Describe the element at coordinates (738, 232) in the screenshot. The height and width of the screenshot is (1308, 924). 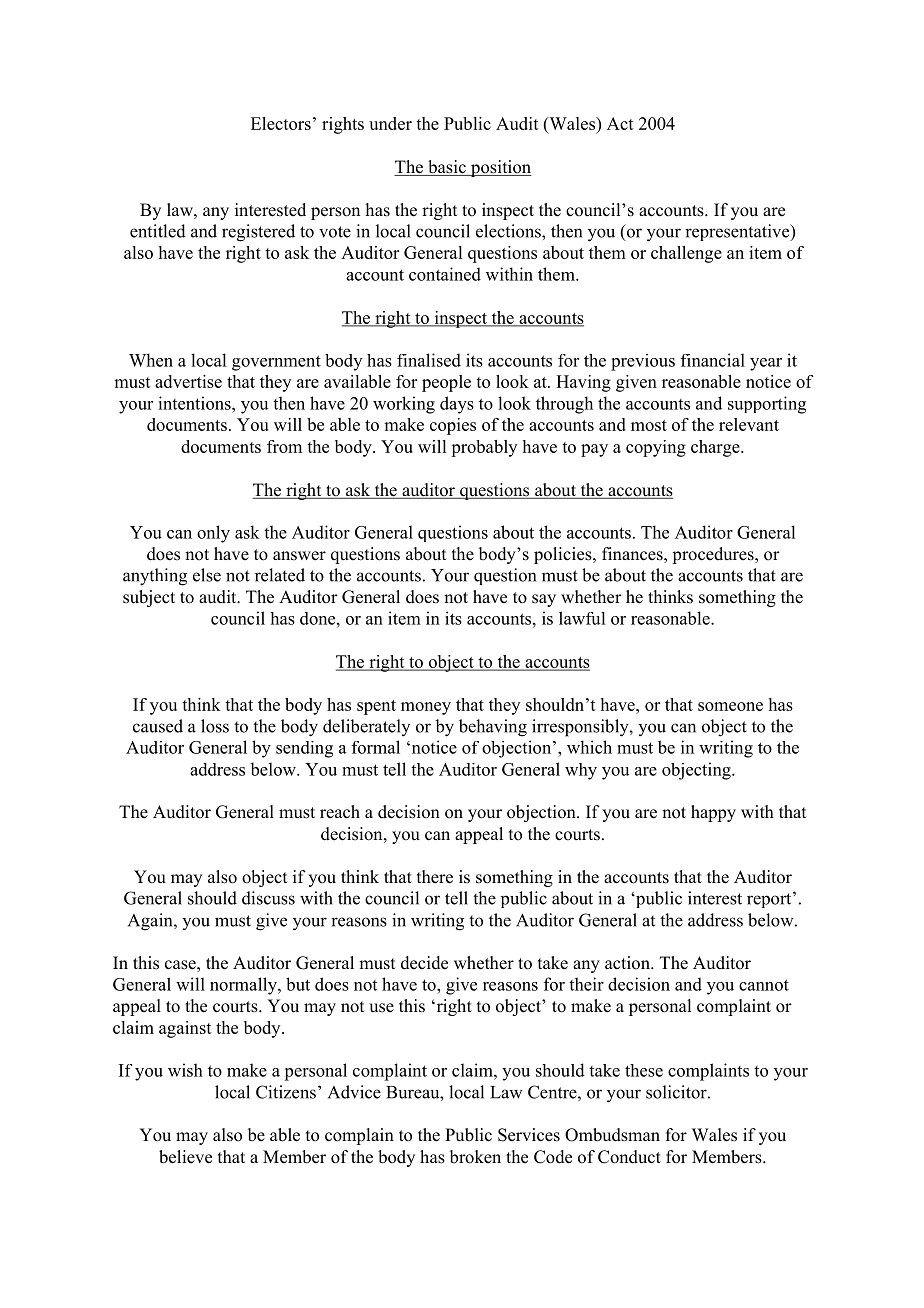
I see `representative` at that location.
